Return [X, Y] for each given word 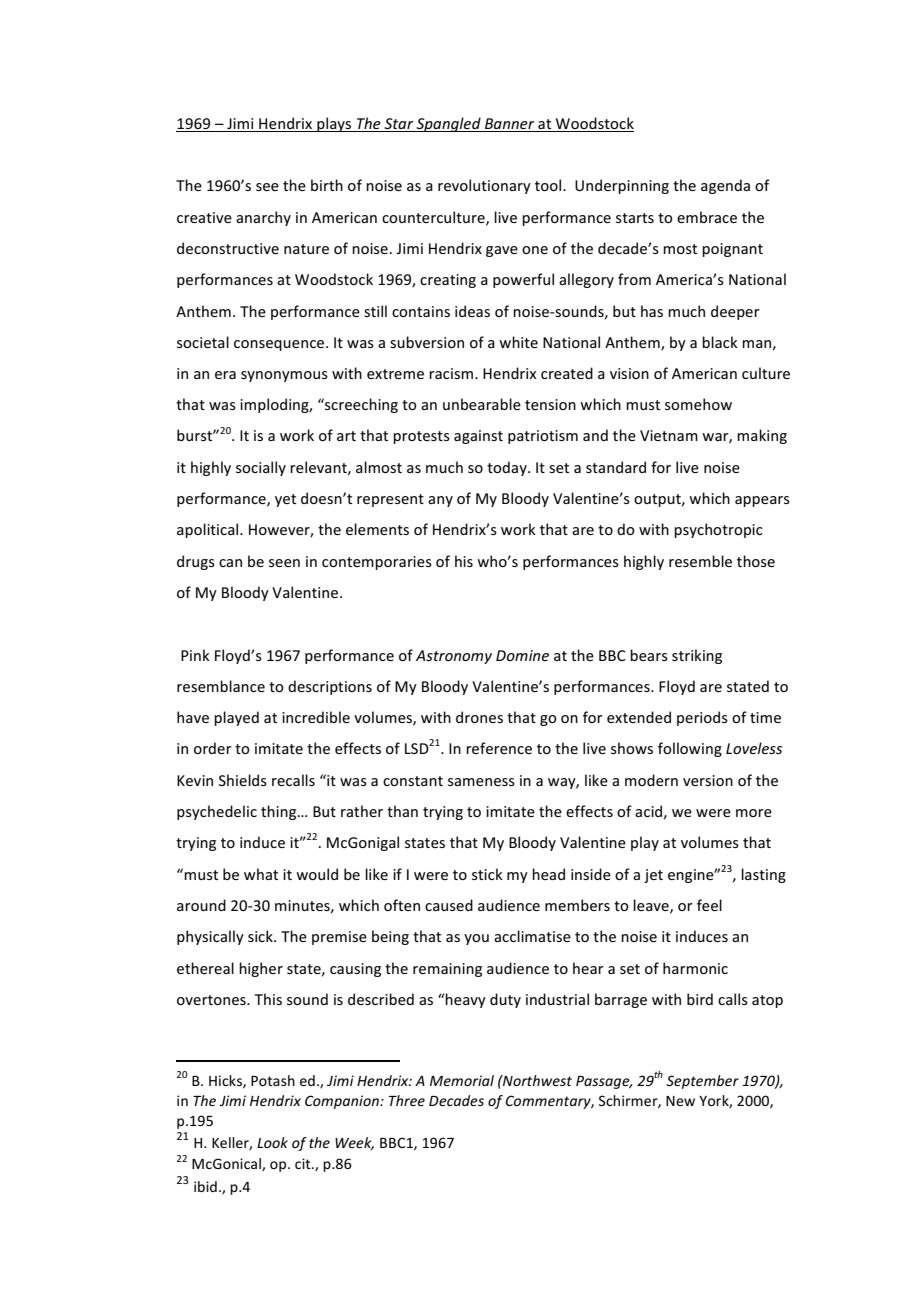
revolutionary [484, 186]
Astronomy [454, 657]
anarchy [263, 218]
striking [697, 656]
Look [272, 1142]
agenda [725, 186]
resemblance [221, 686]
